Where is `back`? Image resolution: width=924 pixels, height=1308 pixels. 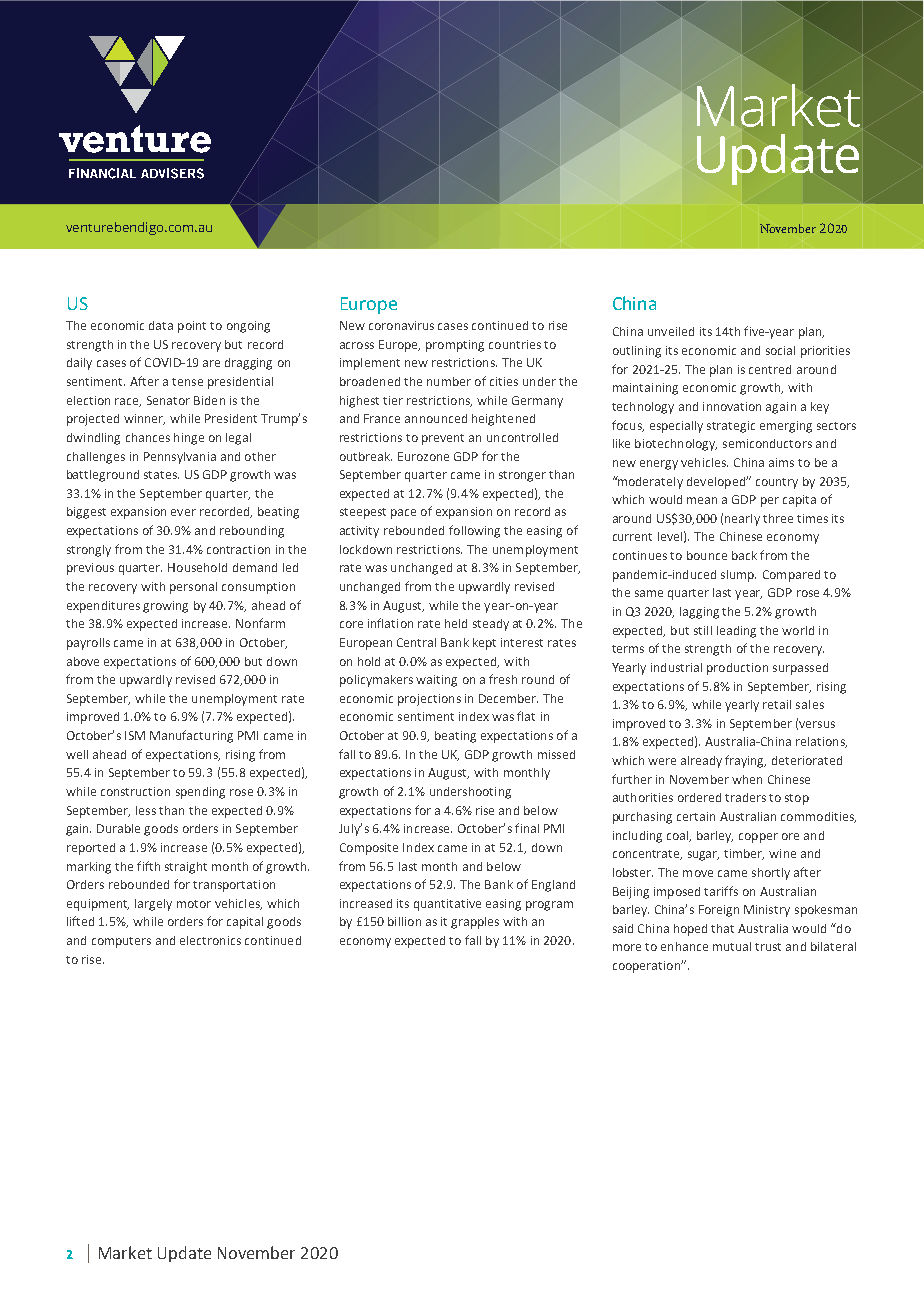
back is located at coordinates (744, 555).
